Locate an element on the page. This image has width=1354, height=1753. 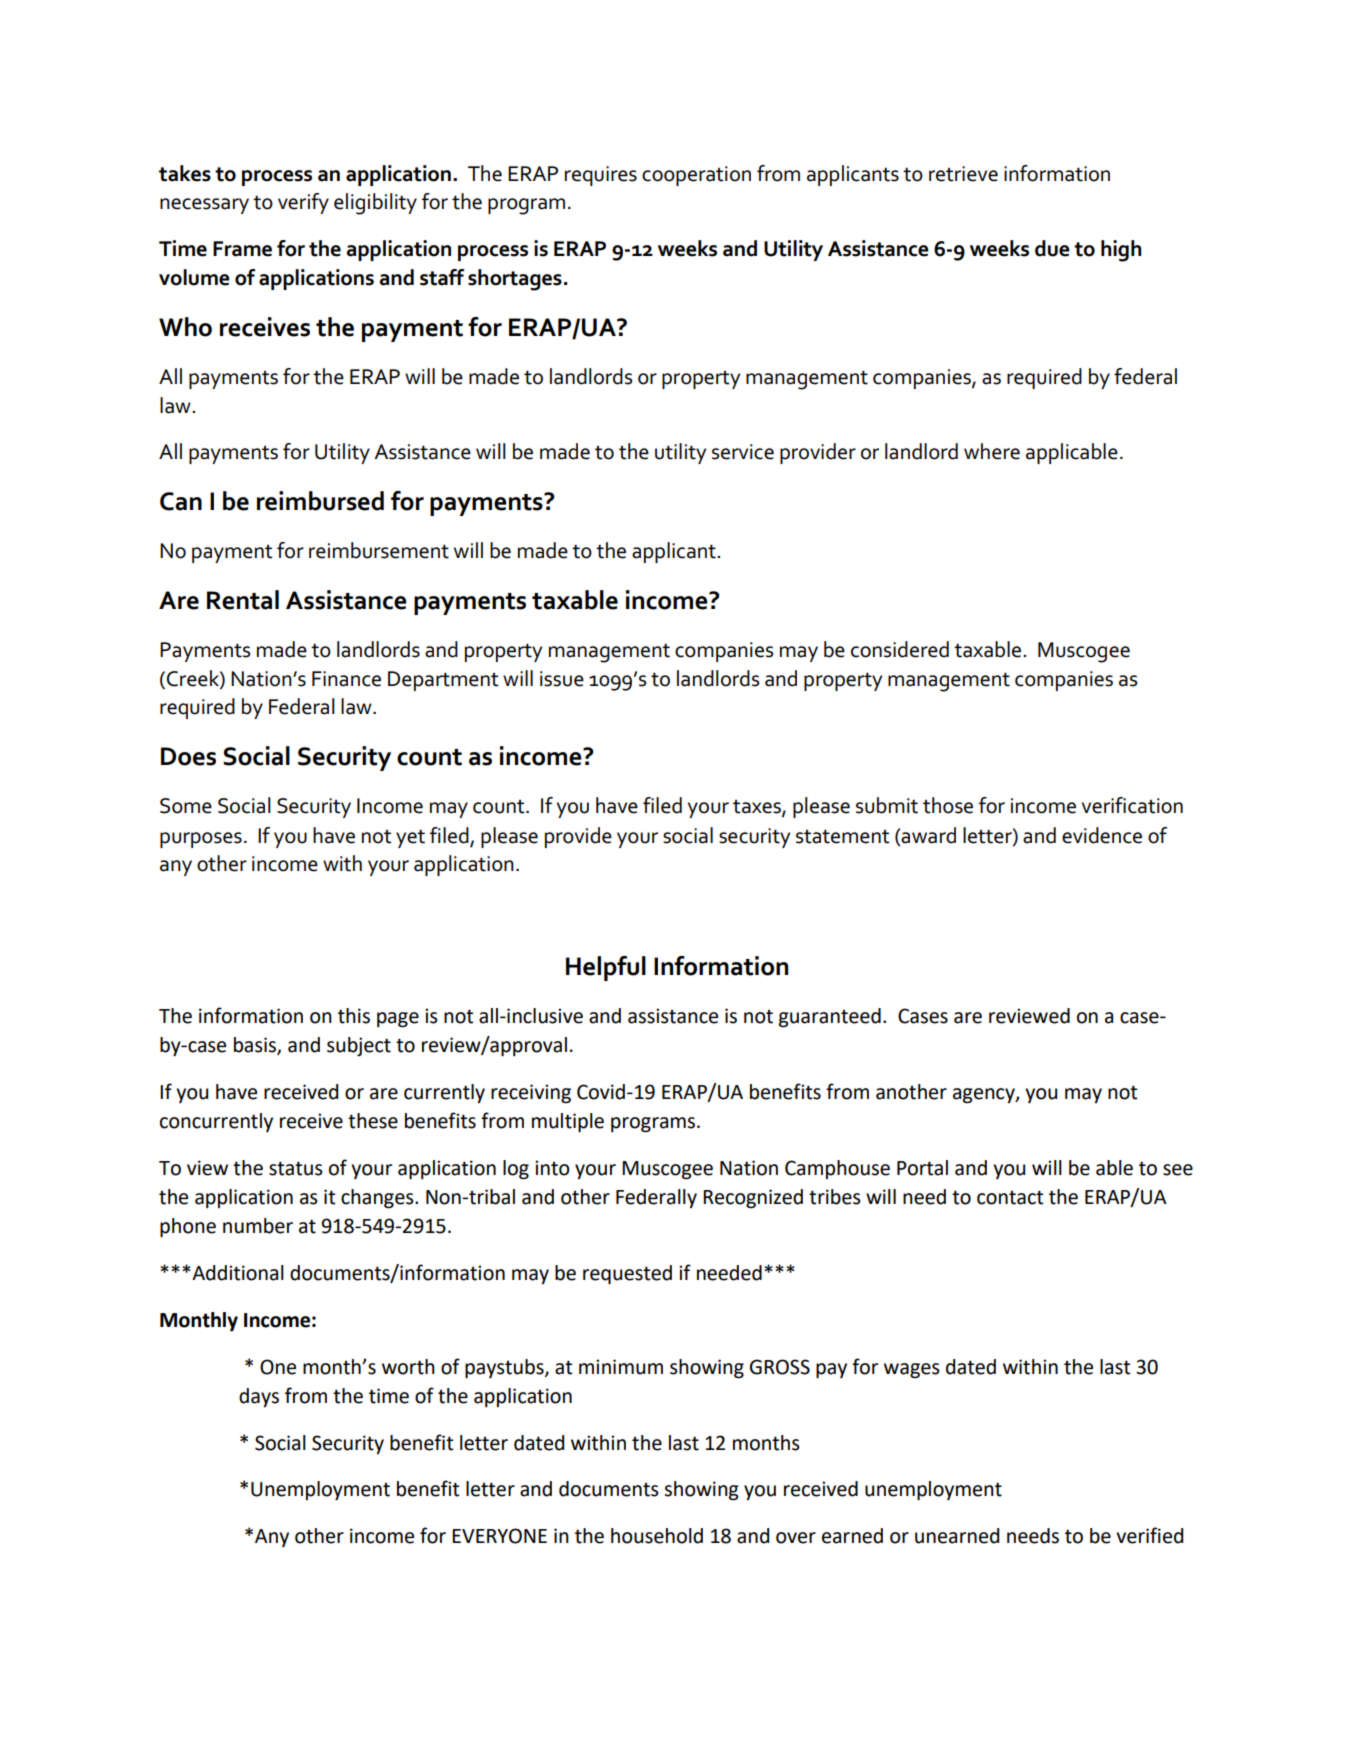
see is located at coordinates (1178, 1170).
